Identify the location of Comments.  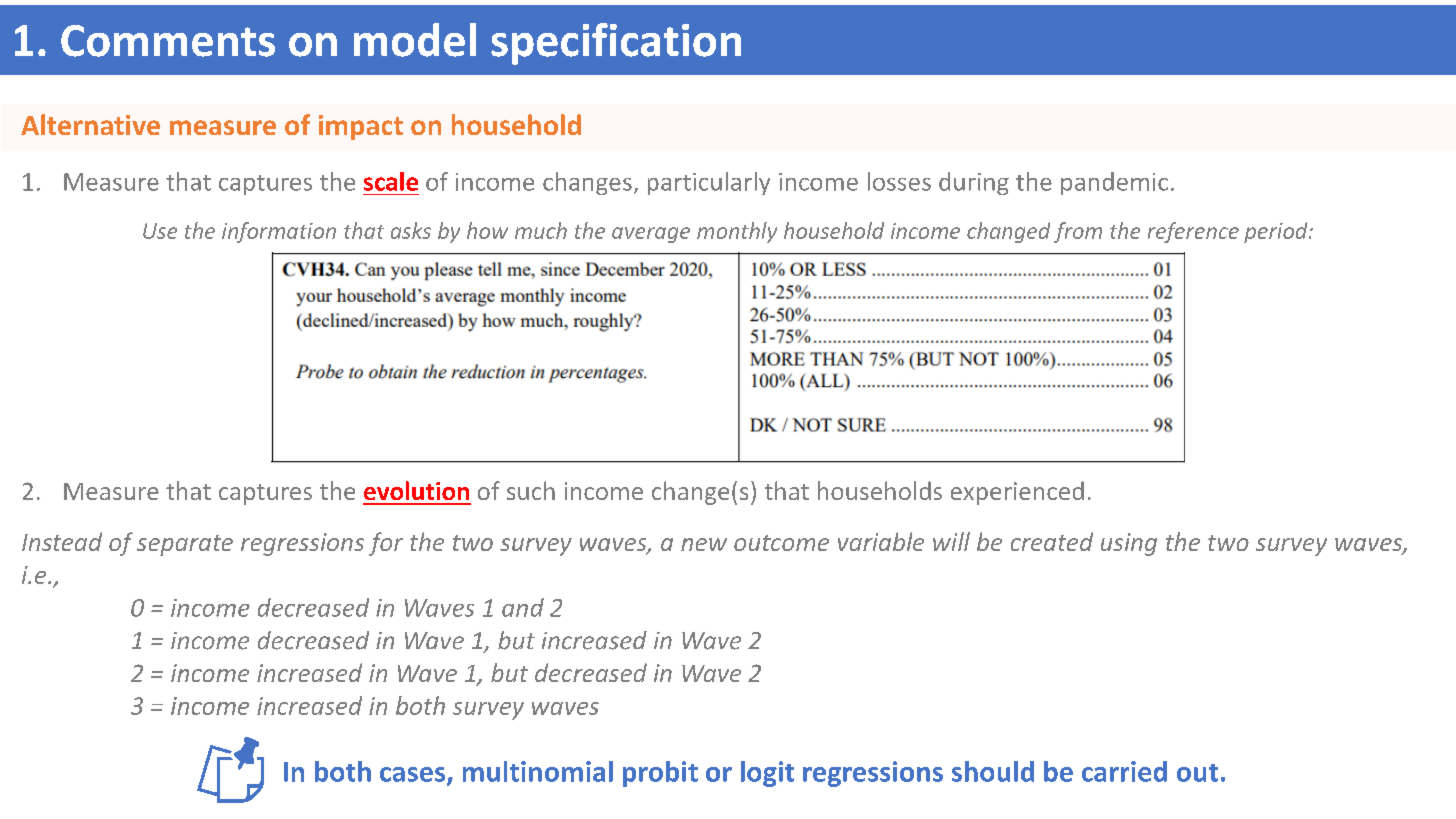
(168, 41).
